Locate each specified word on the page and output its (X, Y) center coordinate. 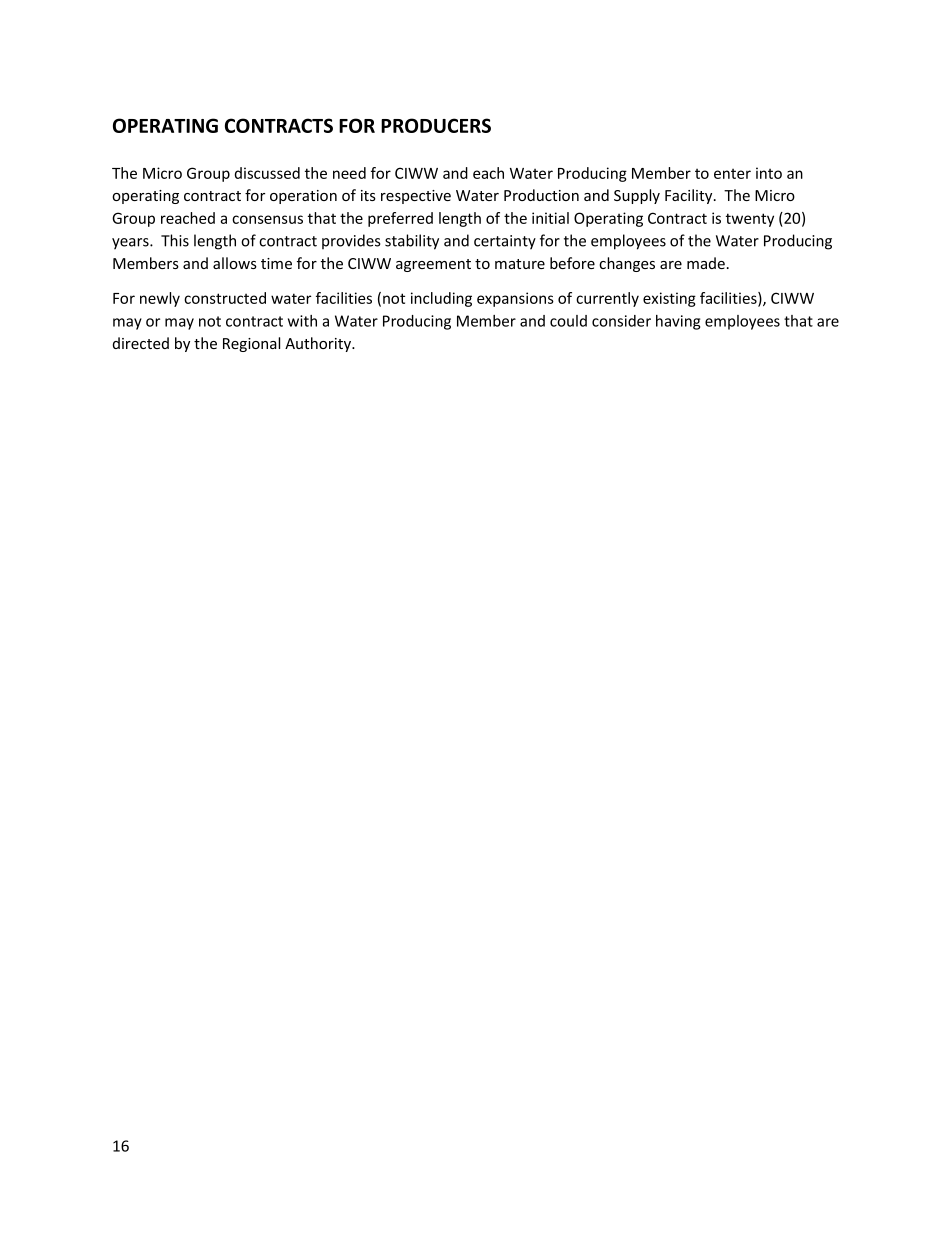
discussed (267, 173)
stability (412, 242)
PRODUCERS (436, 125)
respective (416, 197)
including (441, 299)
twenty (750, 220)
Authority (319, 344)
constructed (225, 298)
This (175, 240)
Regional (251, 344)
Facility (690, 196)
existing (669, 299)
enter (732, 174)
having (678, 322)
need (349, 173)
